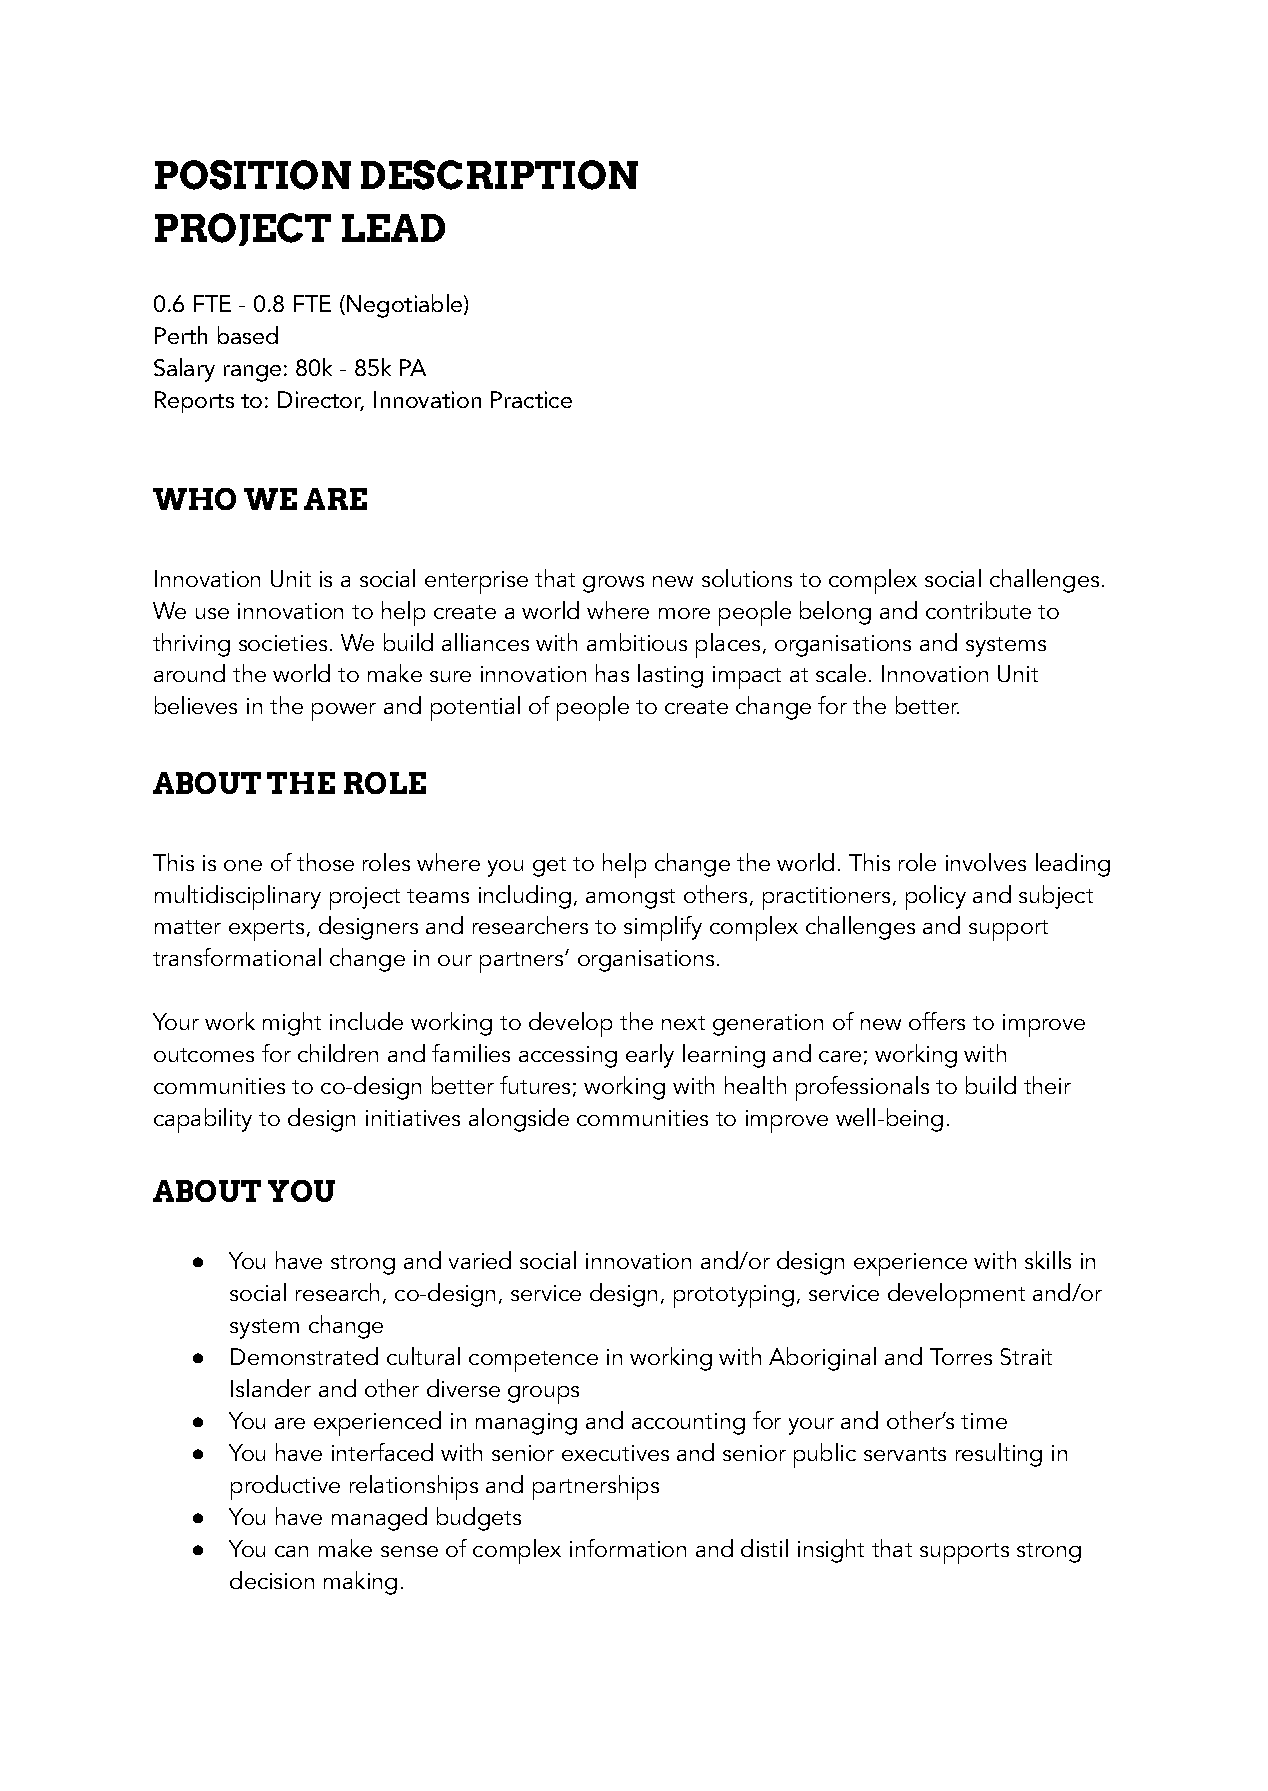  Describe the element at coordinates (253, 175) in the document. I see `POSITION` at that location.
